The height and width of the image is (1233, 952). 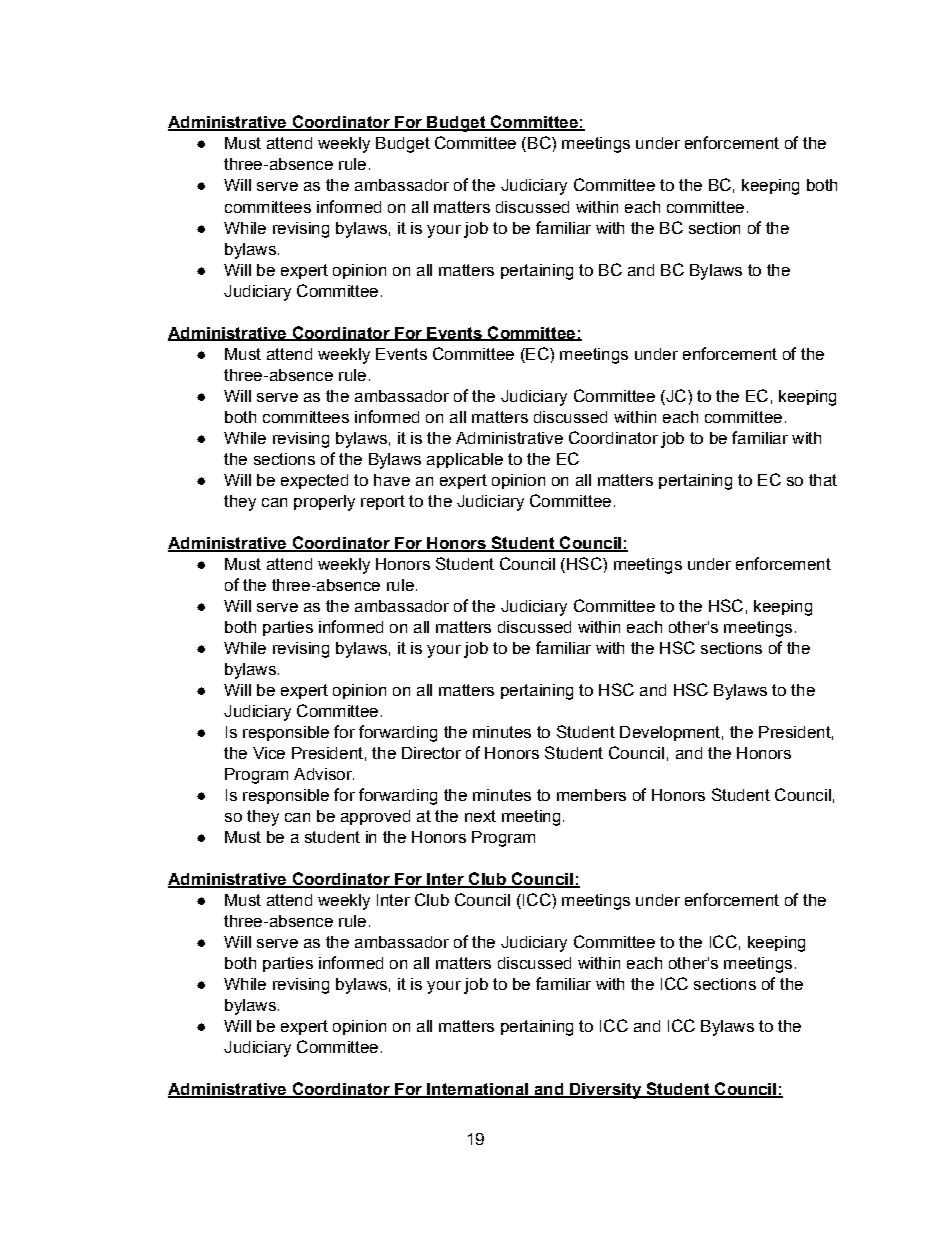 I want to click on Director, so click(x=431, y=753).
